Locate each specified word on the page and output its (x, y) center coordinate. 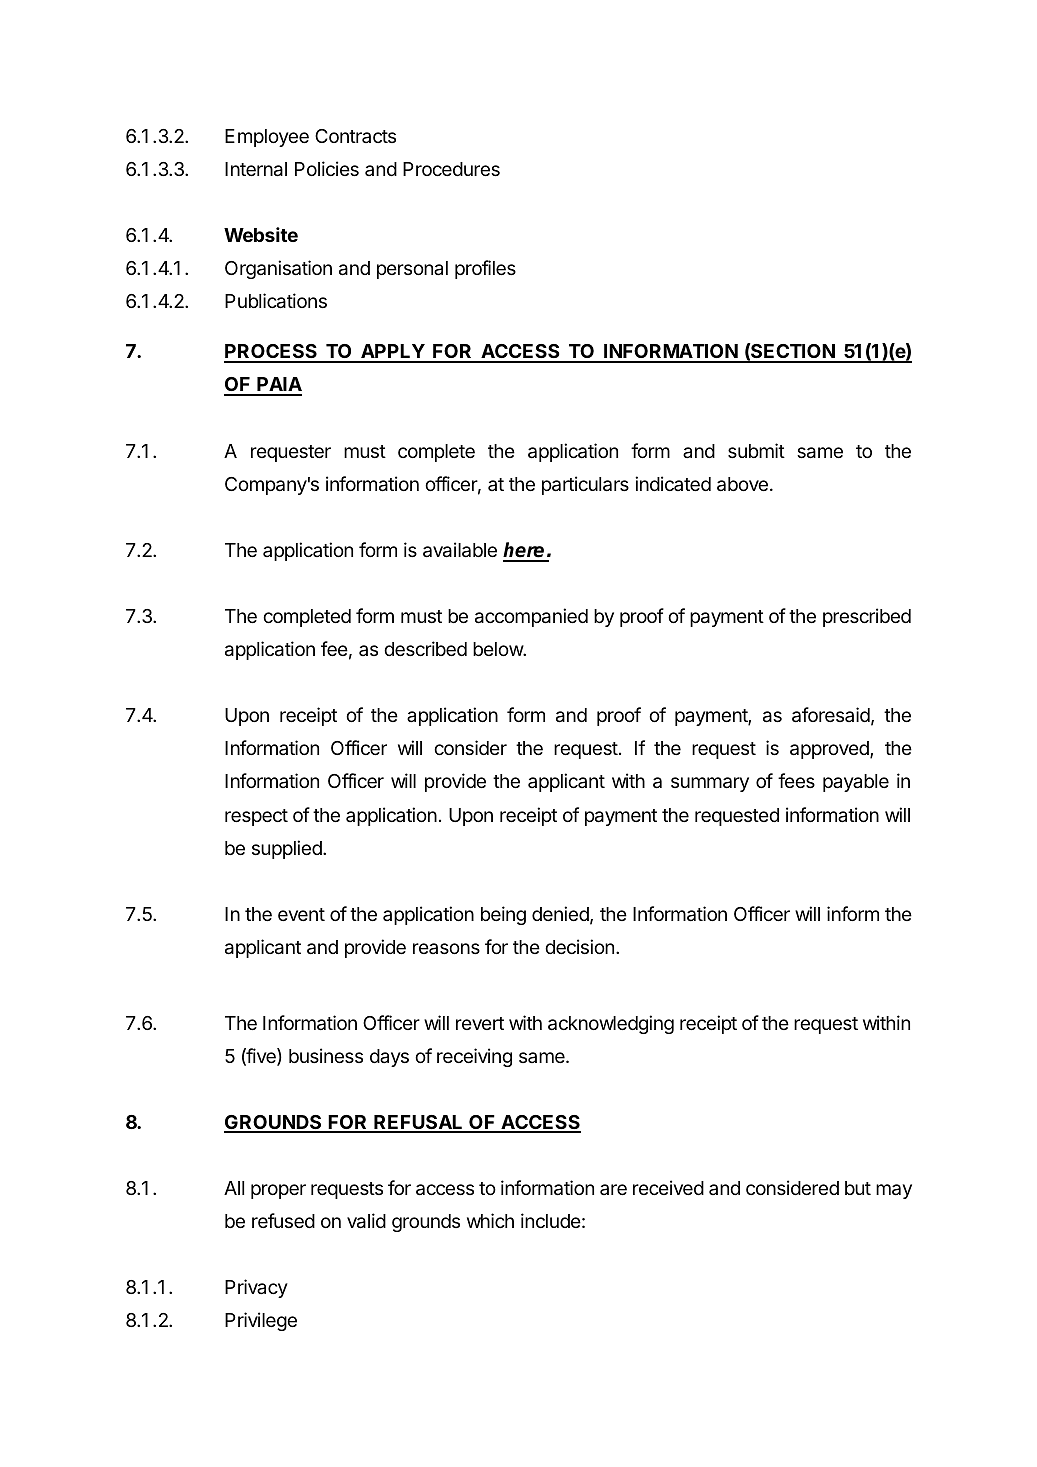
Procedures (451, 169)
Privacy (256, 1288)
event (301, 914)
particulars (585, 485)
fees (796, 780)
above (742, 484)
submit (756, 450)
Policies (327, 168)
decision (579, 946)
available (460, 550)
